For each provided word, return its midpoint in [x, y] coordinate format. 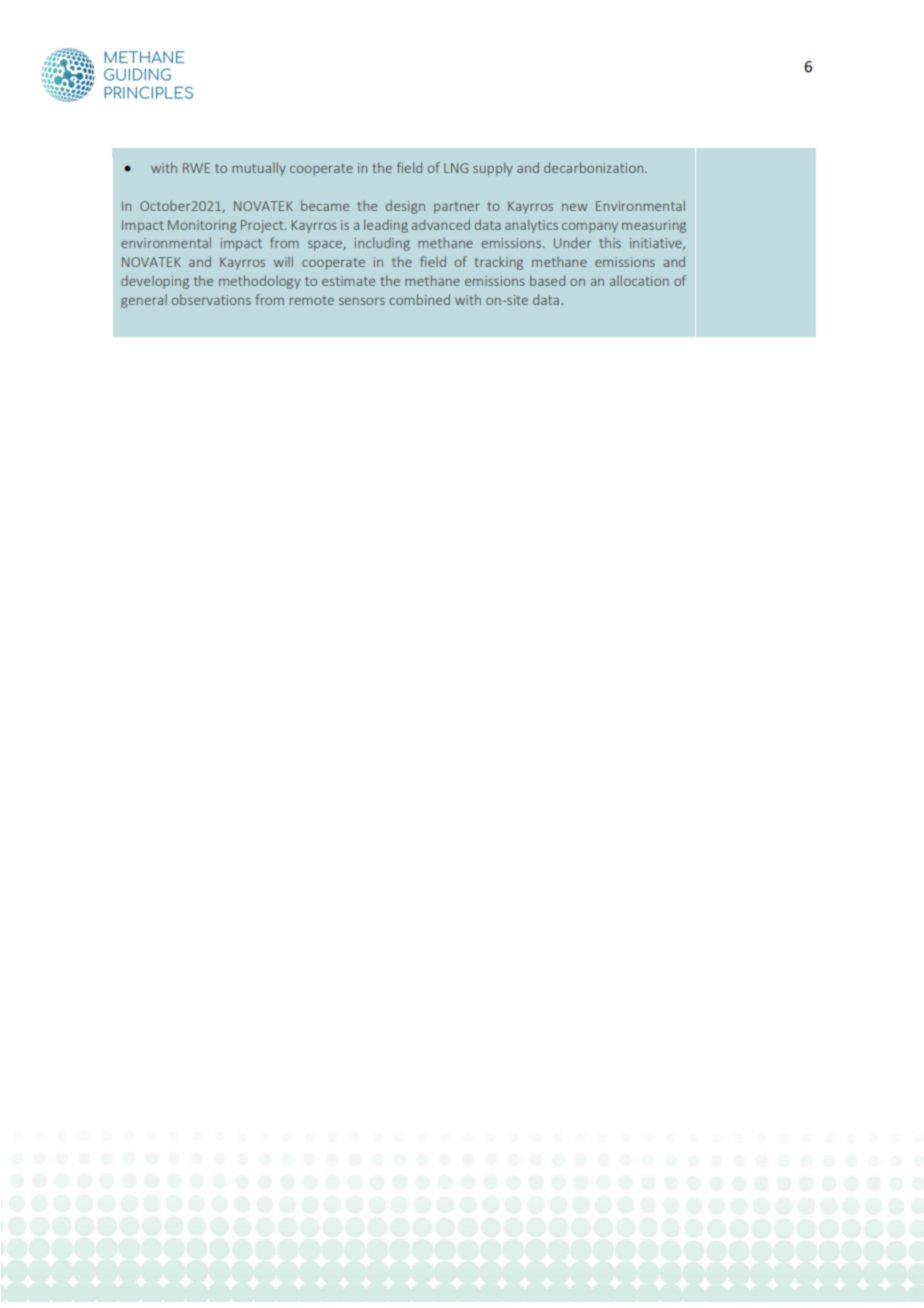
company [590, 228]
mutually [259, 169]
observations [211, 299]
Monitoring [202, 226]
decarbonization [595, 167]
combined [420, 299]
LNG [456, 168]
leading [386, 226]
